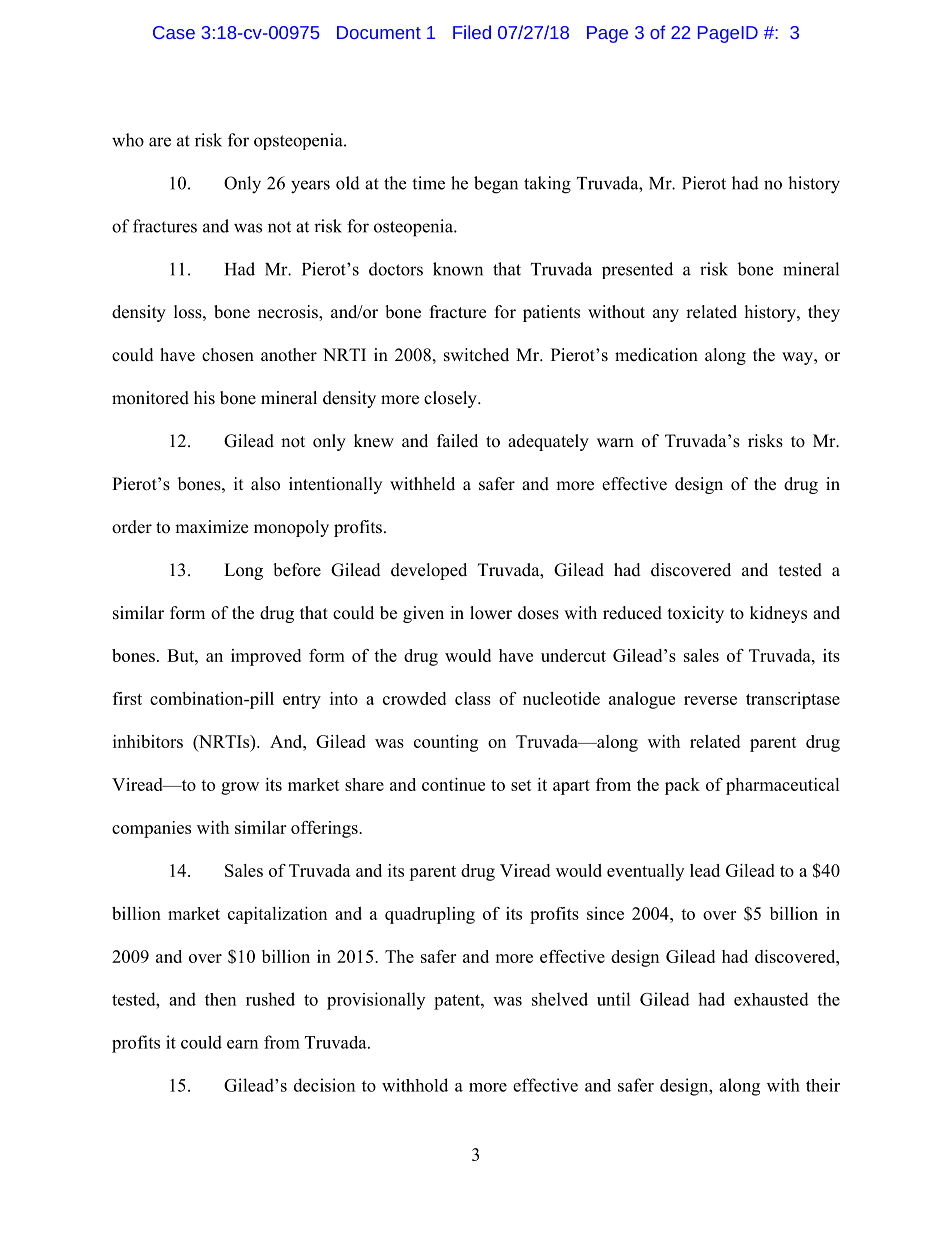 Image resolution: width=952 pixels, height=1233 pixels. What do you see at coordinates (451, 399) in the screenshot?
I see `closely` at bounding box center [451, 399].
